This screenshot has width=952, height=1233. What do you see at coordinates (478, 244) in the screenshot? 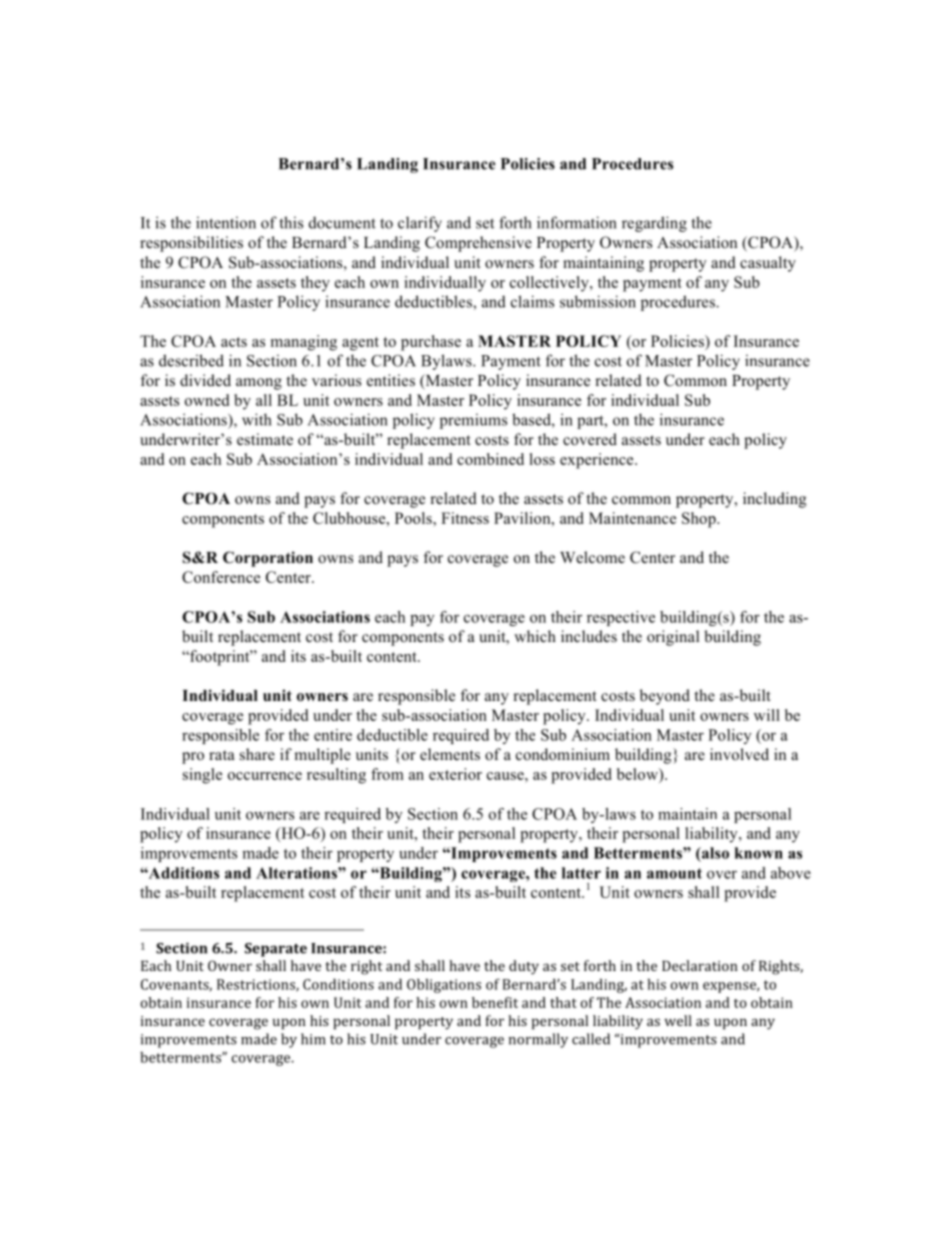
I see `Comprehensive` at bounding box center [478, 244].
